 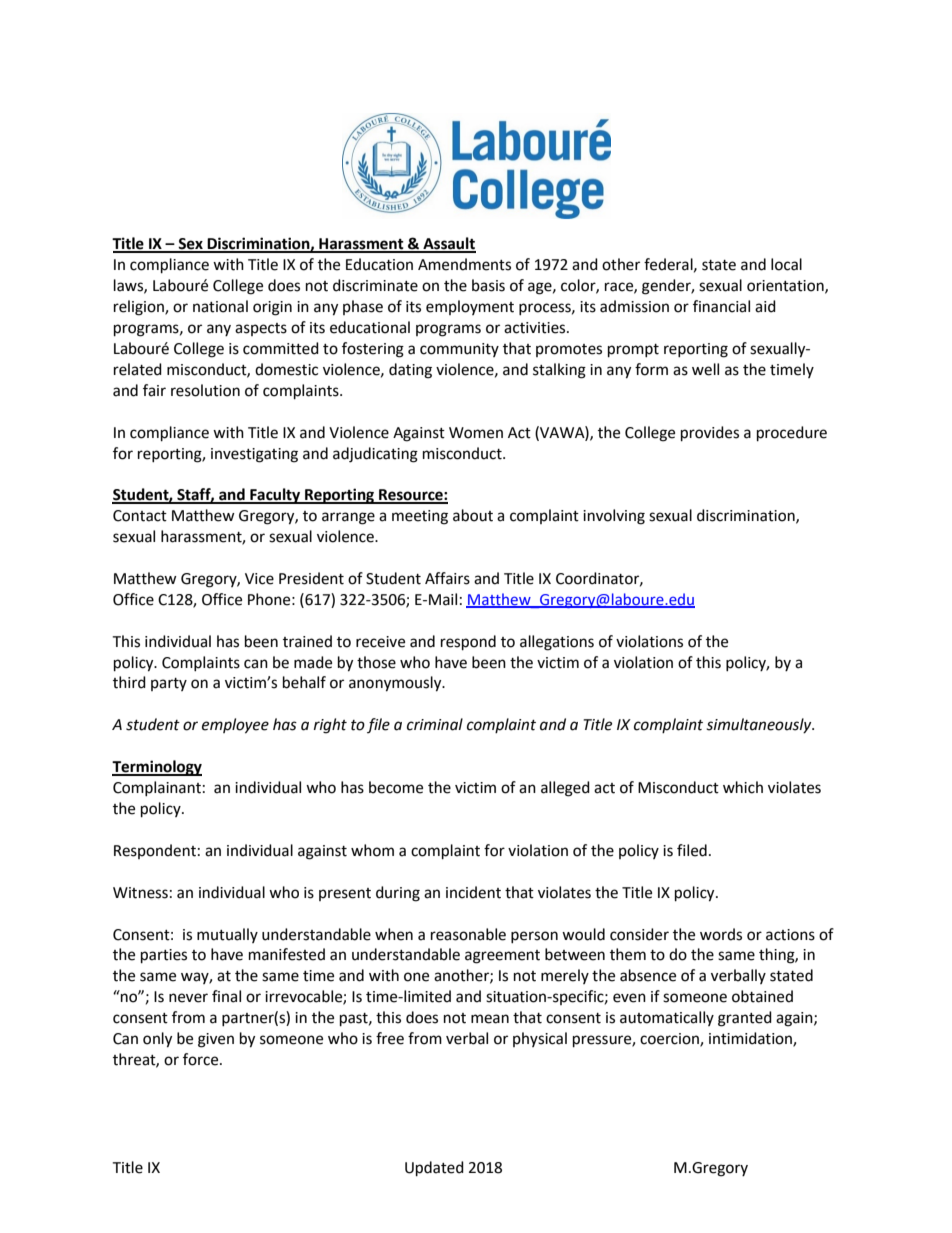 I want to click on simultaneously, so click(x=760, y=725).
